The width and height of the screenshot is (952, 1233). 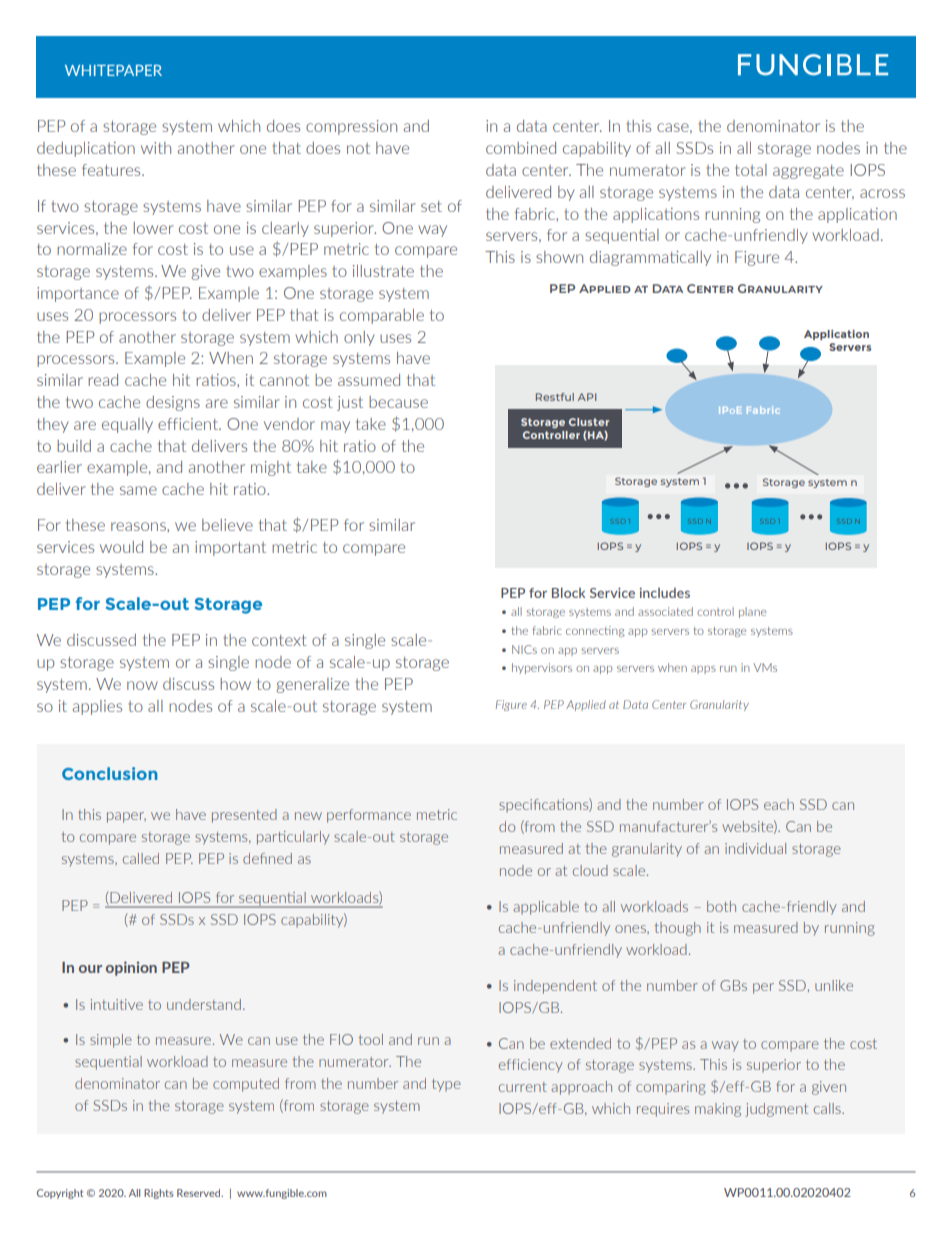 What do you see at coordinates (159, 1194) in the screenshot?
I see `Rights` at bounding box center [159, 1194].
